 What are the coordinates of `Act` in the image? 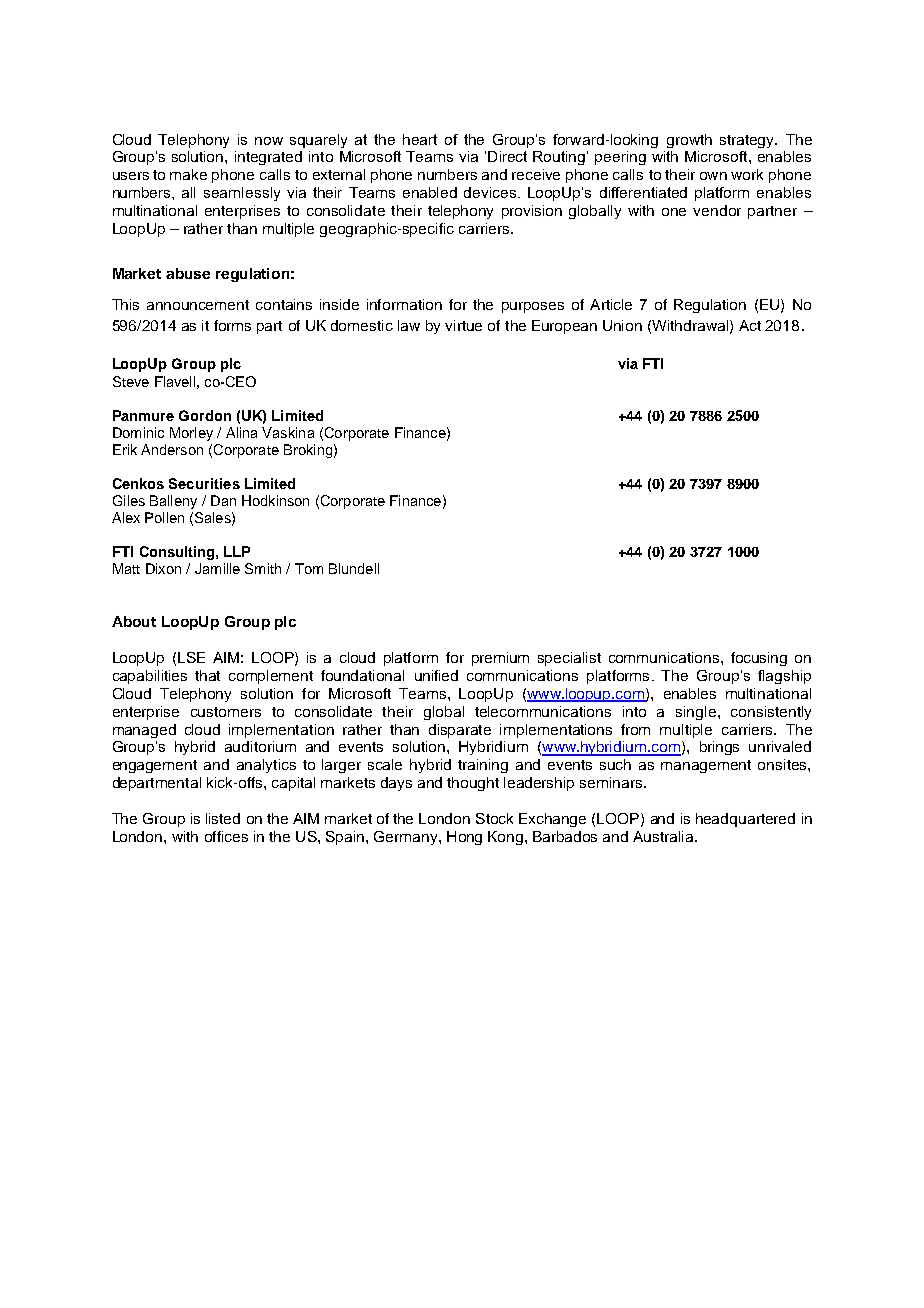 It's located at (750, 325).
